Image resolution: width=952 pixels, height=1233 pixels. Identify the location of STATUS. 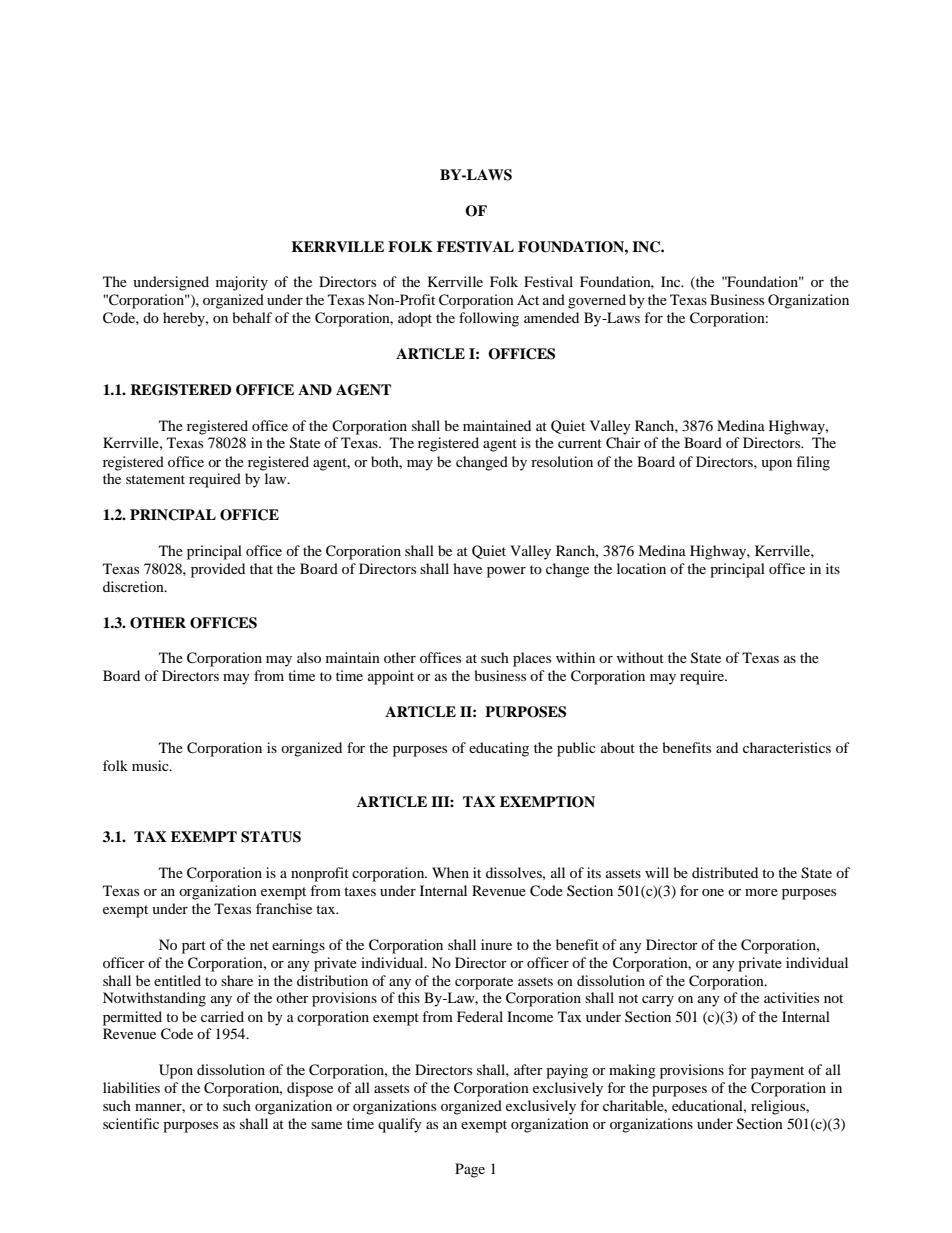
(271, 837).
